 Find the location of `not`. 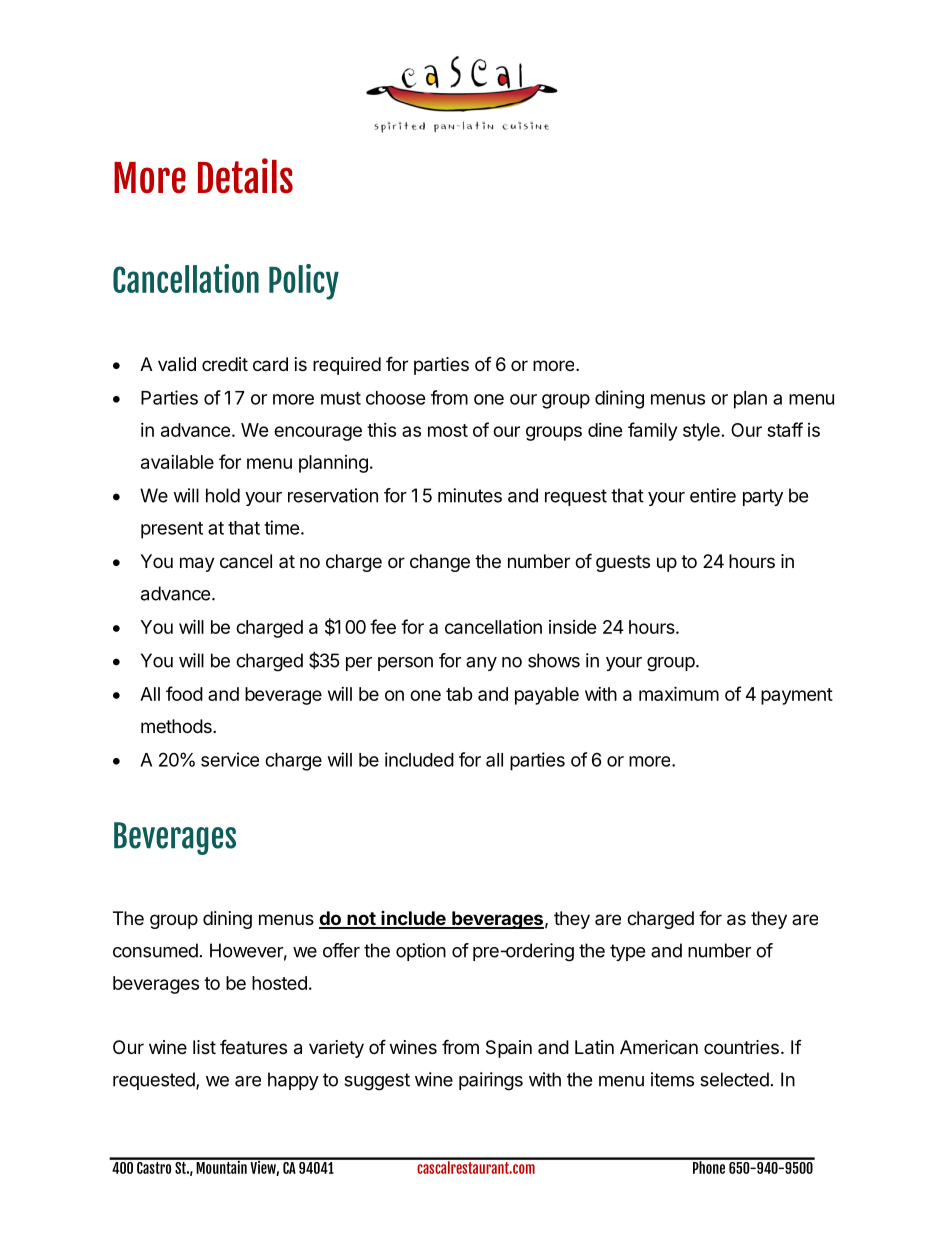

not is located at coordinates (361, 920).
